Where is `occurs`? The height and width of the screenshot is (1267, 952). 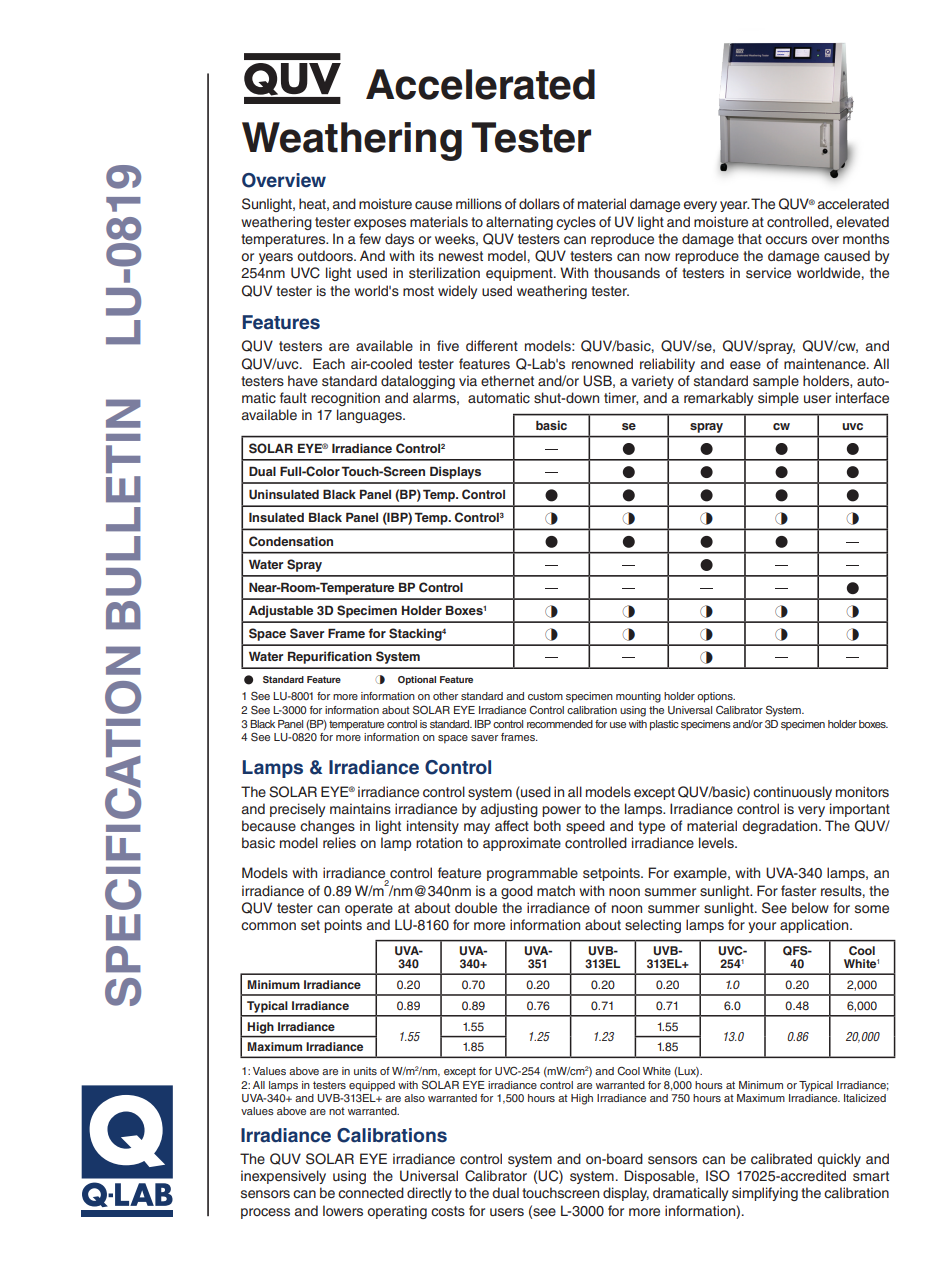
occurs is located at coordinates (786, 240).
